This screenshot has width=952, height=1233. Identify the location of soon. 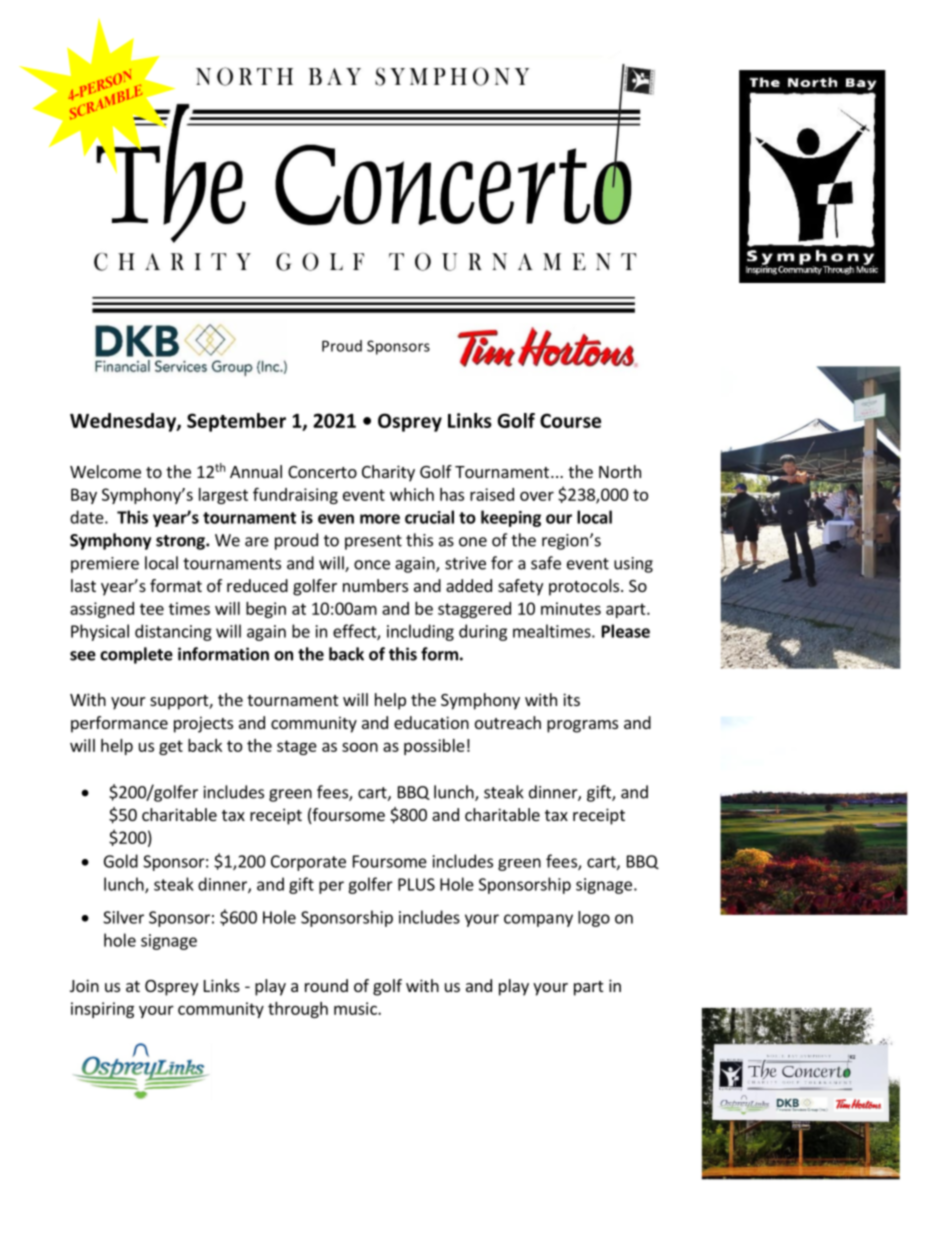
(360, 747).
